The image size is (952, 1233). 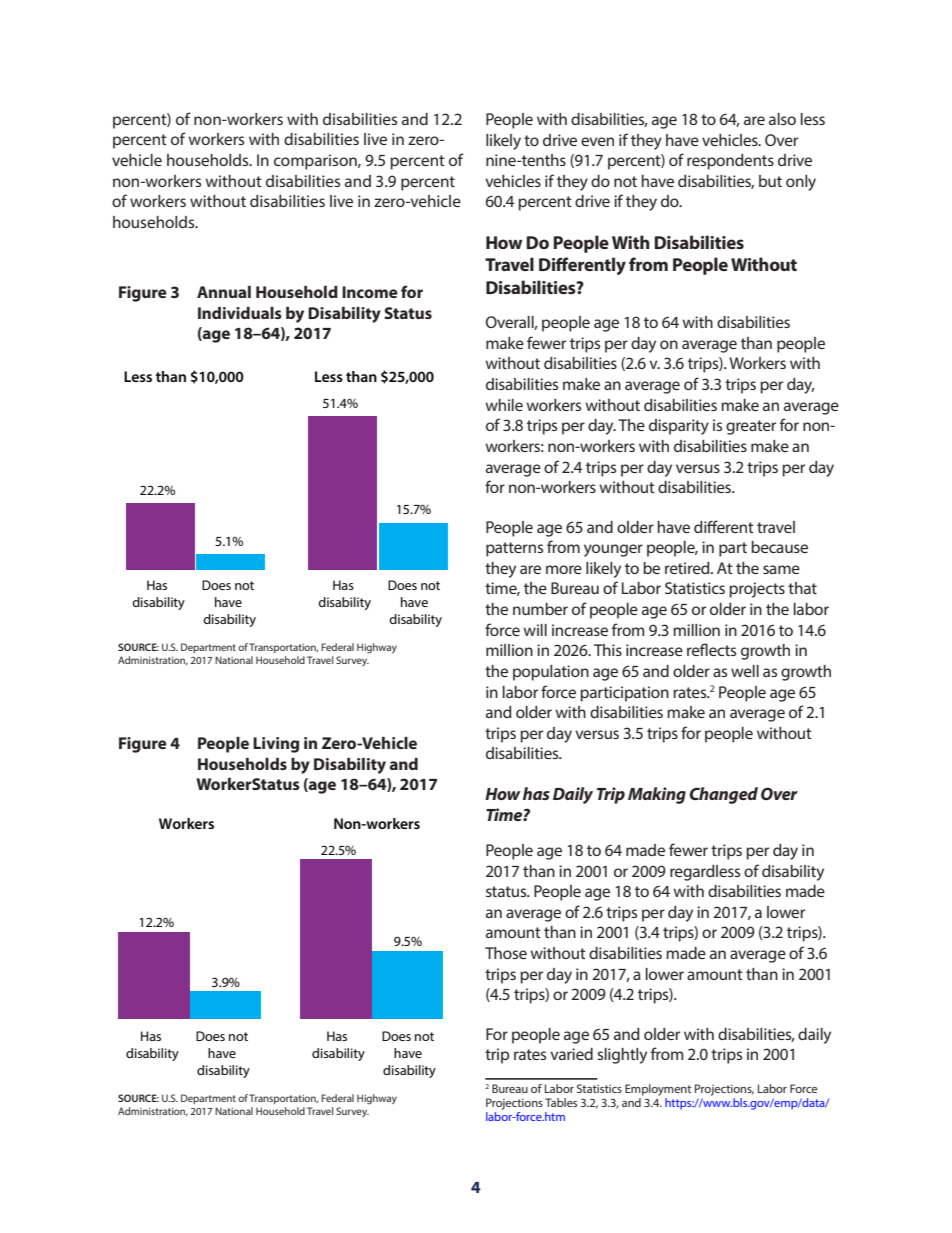 I want to click on Making, so click(x=657, y=795).
